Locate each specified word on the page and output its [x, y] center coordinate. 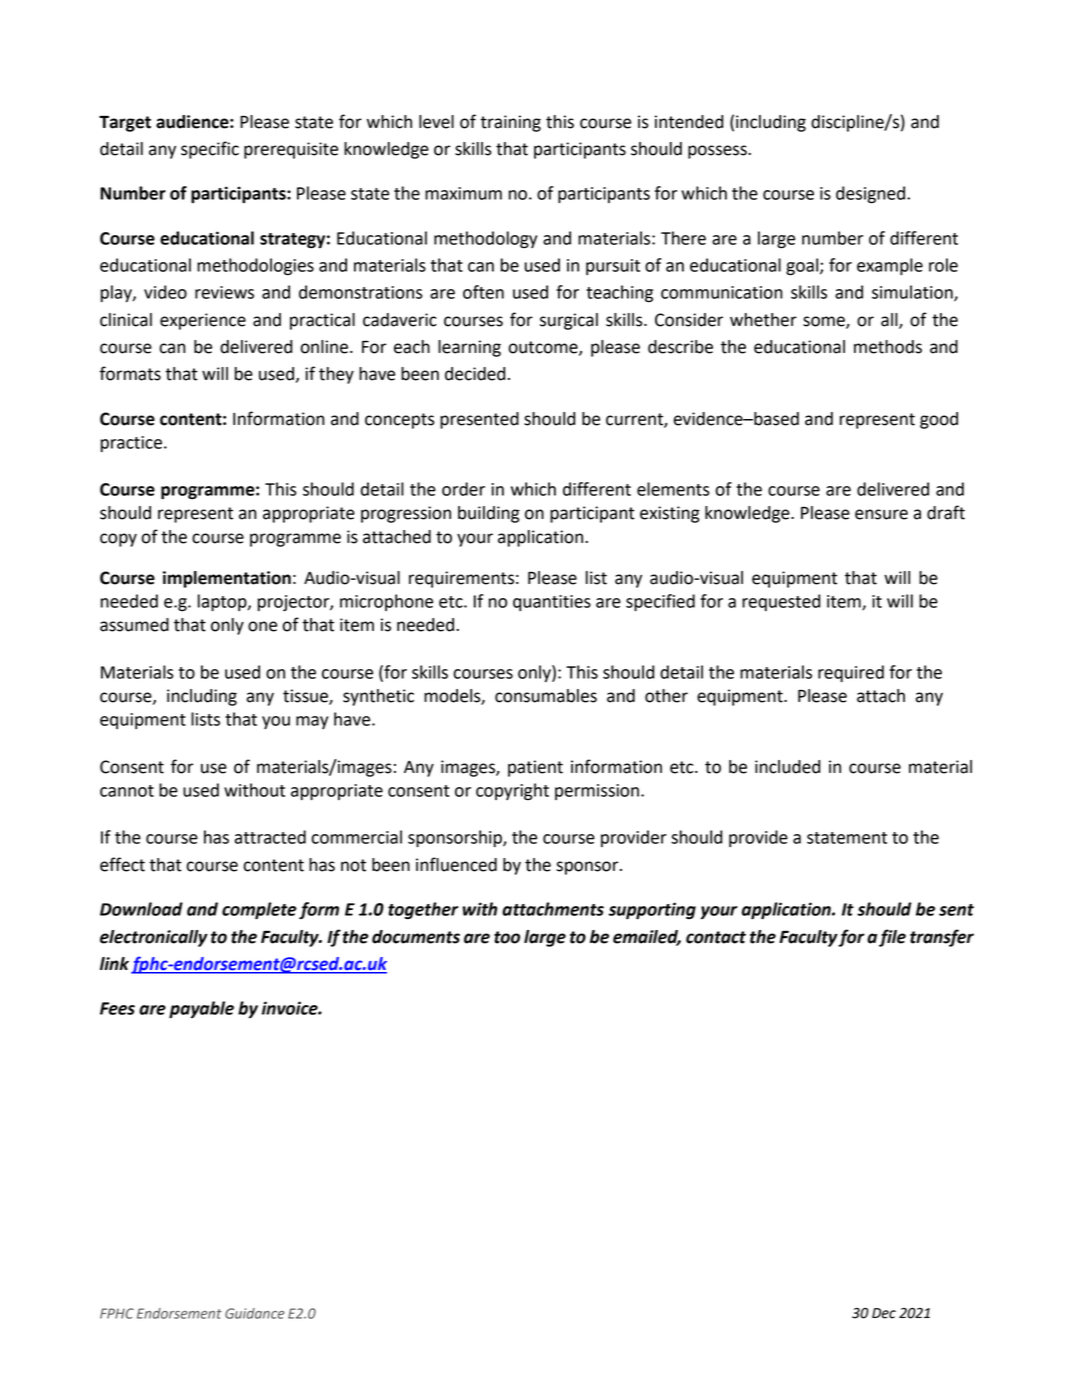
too [507, 937]
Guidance [255, 1313]
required [851, 673]
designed [870, 195]
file [892, 938]
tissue [306, 697]
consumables [546, 696]
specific [210, 150]
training [510, 123]
